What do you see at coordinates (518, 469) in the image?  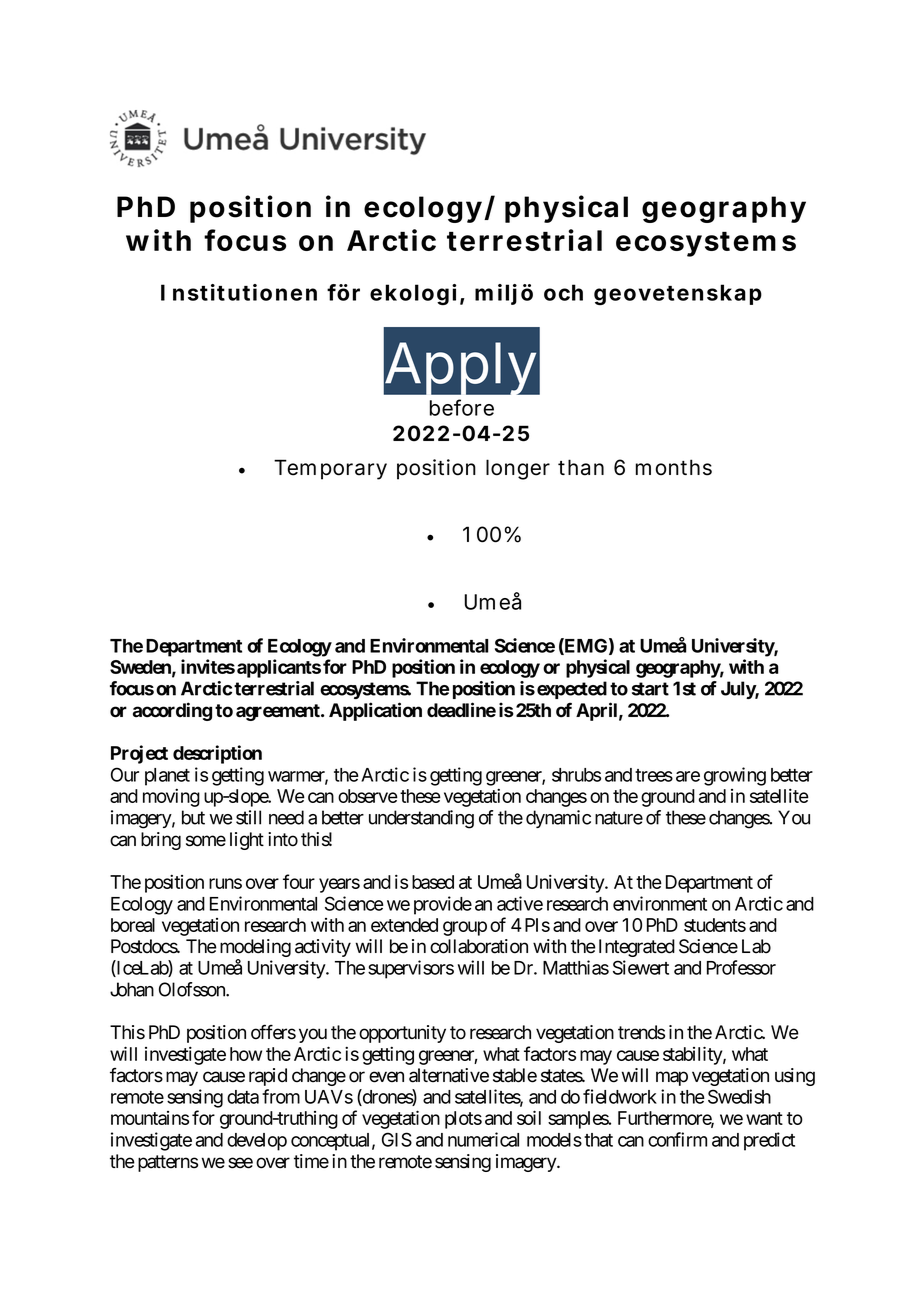 I see `longer` at bounding box center [518, 469].
